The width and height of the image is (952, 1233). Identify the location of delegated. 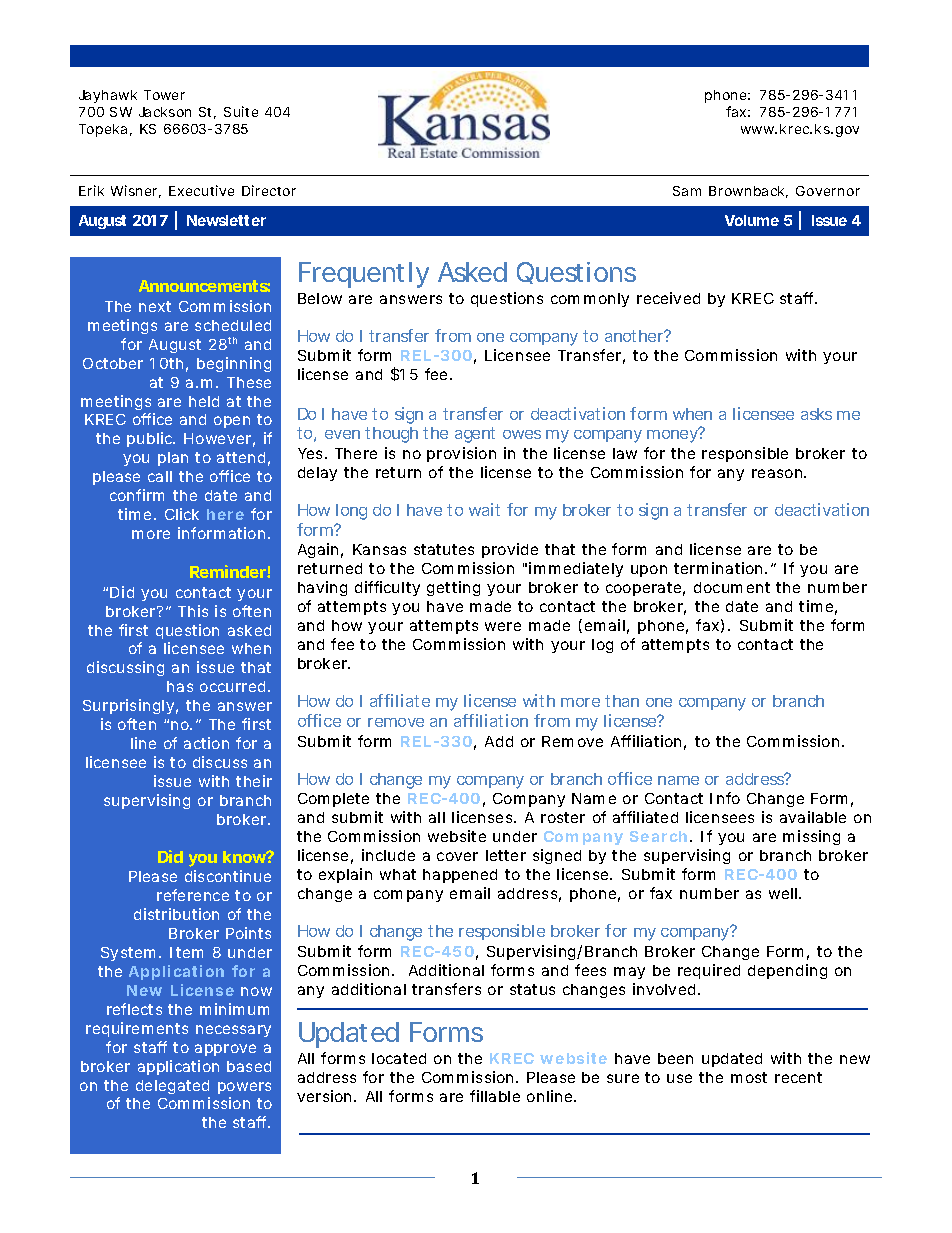
(172, 1087).
